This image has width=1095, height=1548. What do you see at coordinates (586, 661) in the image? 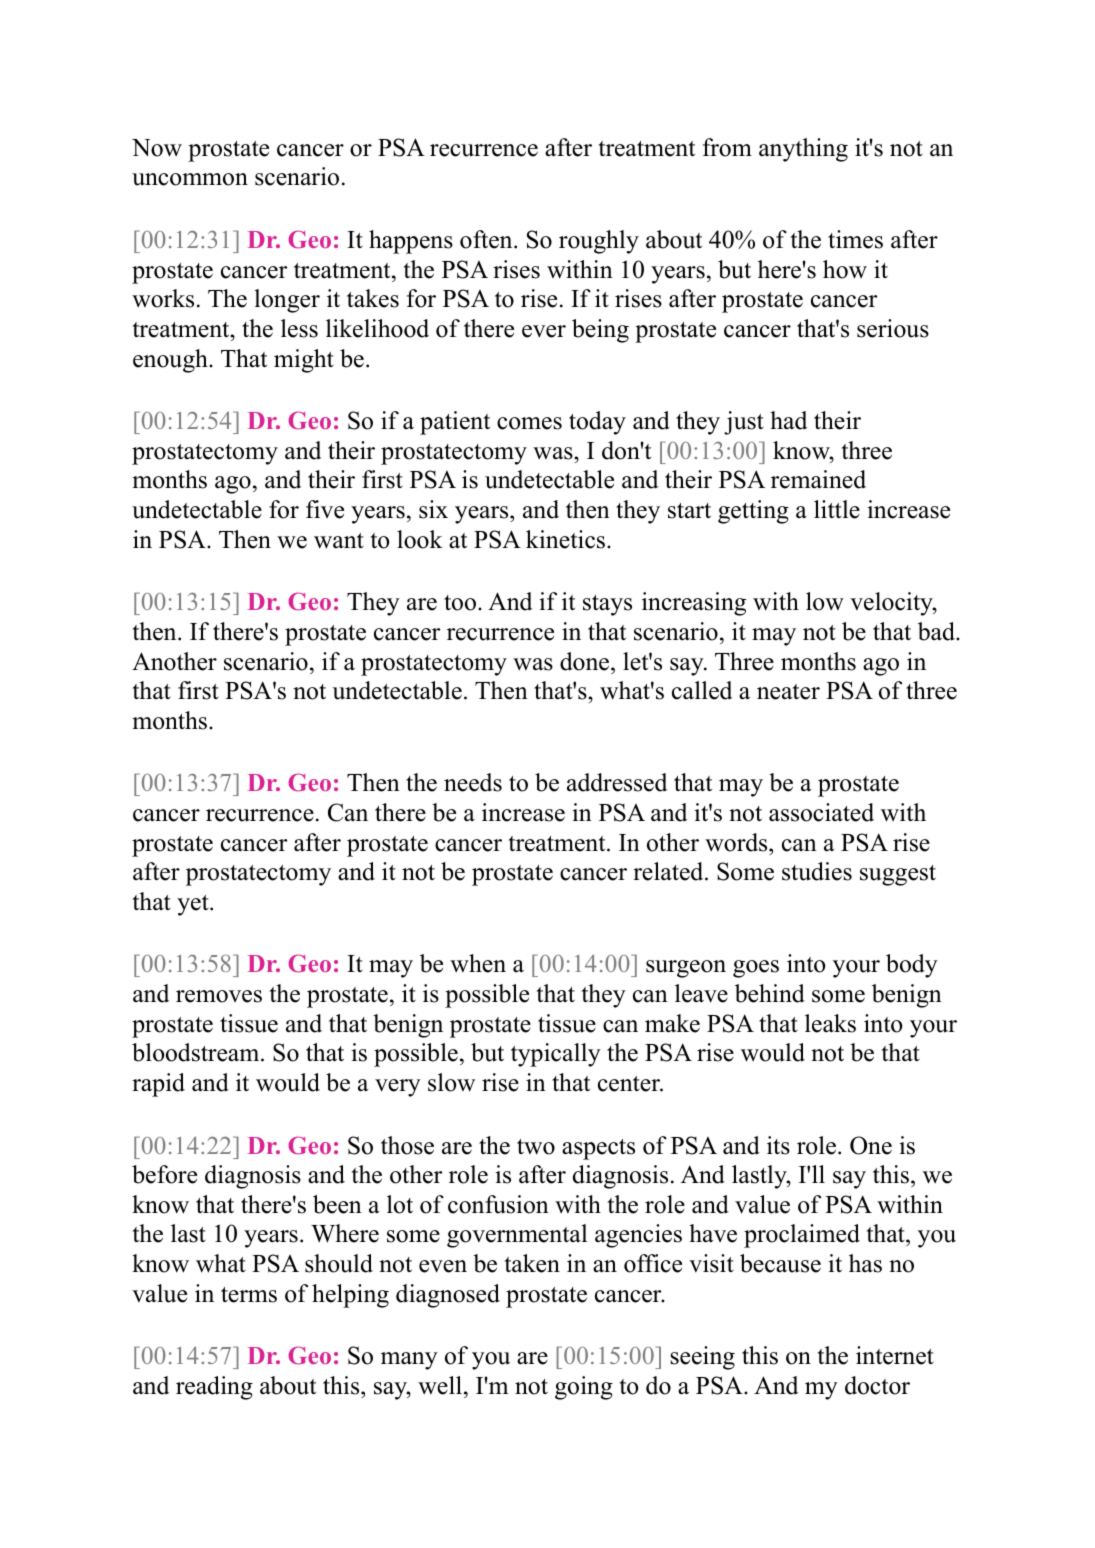
I see `done` at bounding box center [586, 661].
